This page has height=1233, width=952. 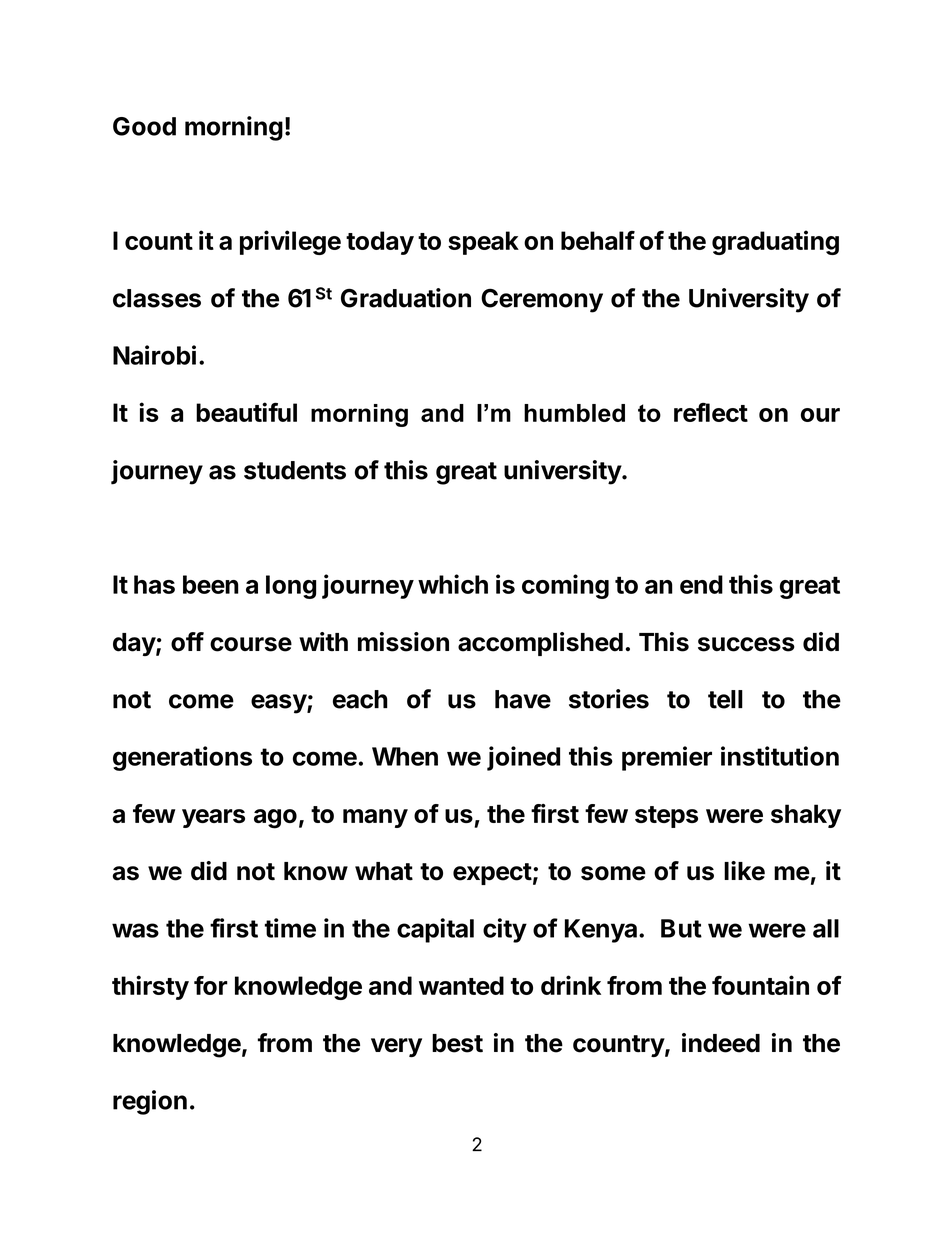 What do you see at coordinates (211, 584) in the page?
I see `been` at bounding box center [211, 584].
